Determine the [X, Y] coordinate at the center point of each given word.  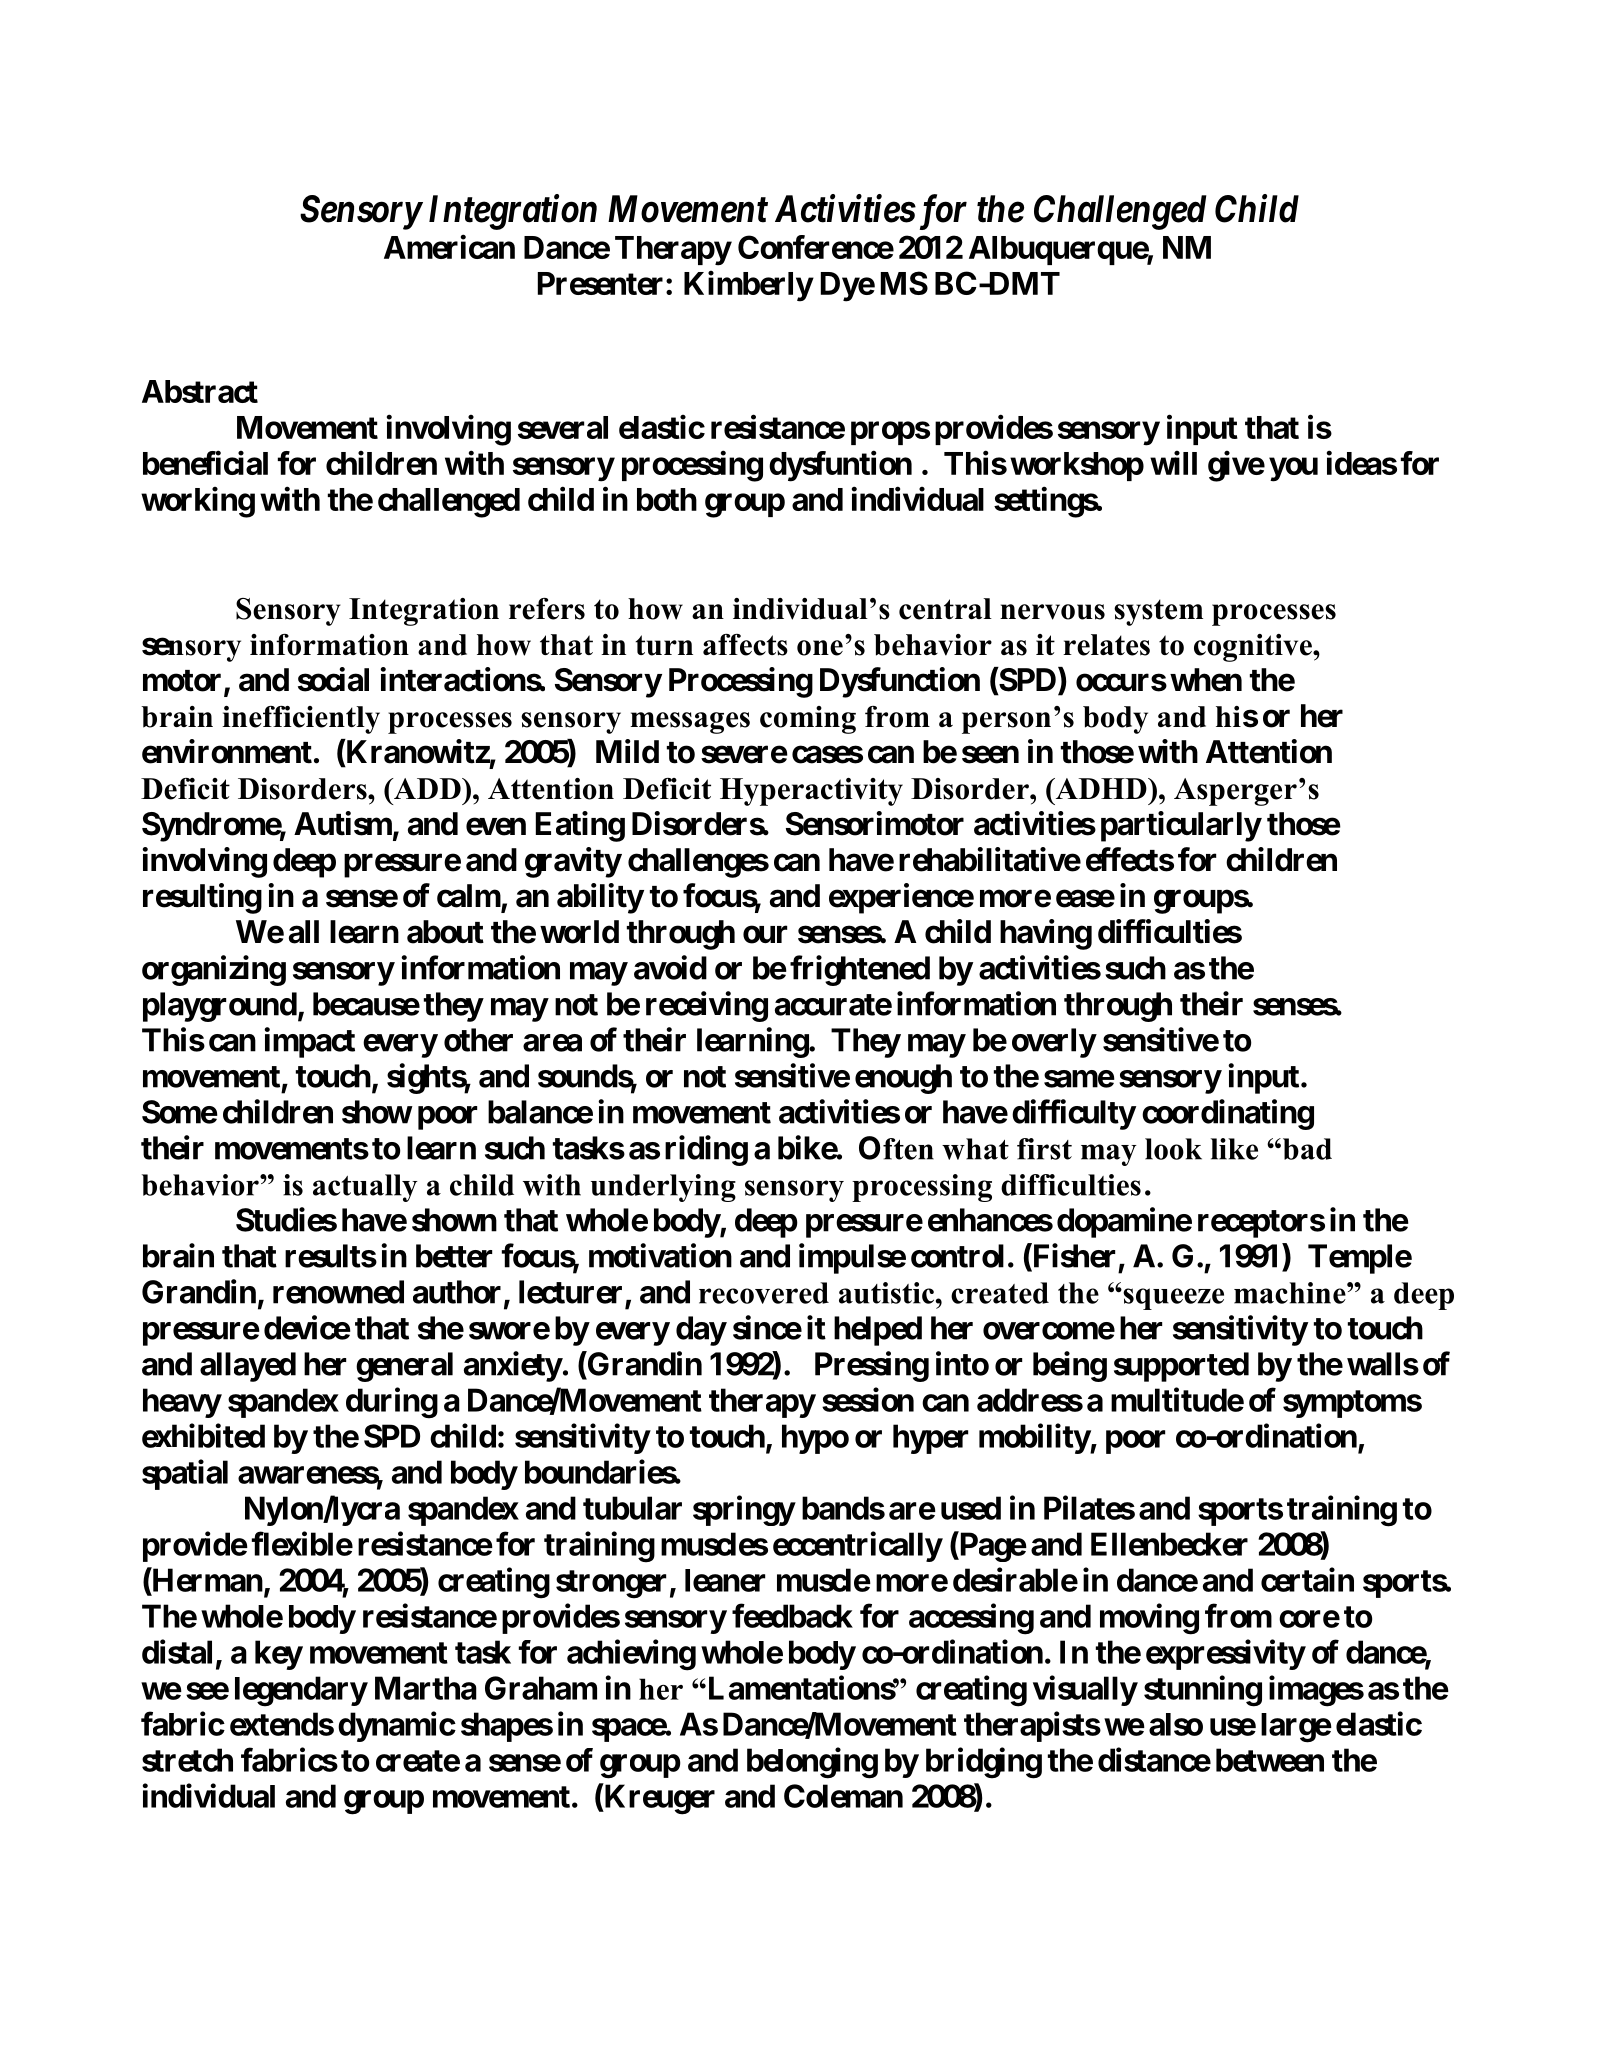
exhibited [203, 1435]
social [333, 679]
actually [365, 1188]
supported [1181, 1367]
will [1173, 463]
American [449, 247]
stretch [187, 1760]
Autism [343, 823]
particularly [1181, 826]
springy [744, 1510]
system [1158, 612]
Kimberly [748, 286]
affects [745, 645]
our [765, 935]
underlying [663, 1188]
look [1173, 1149]
